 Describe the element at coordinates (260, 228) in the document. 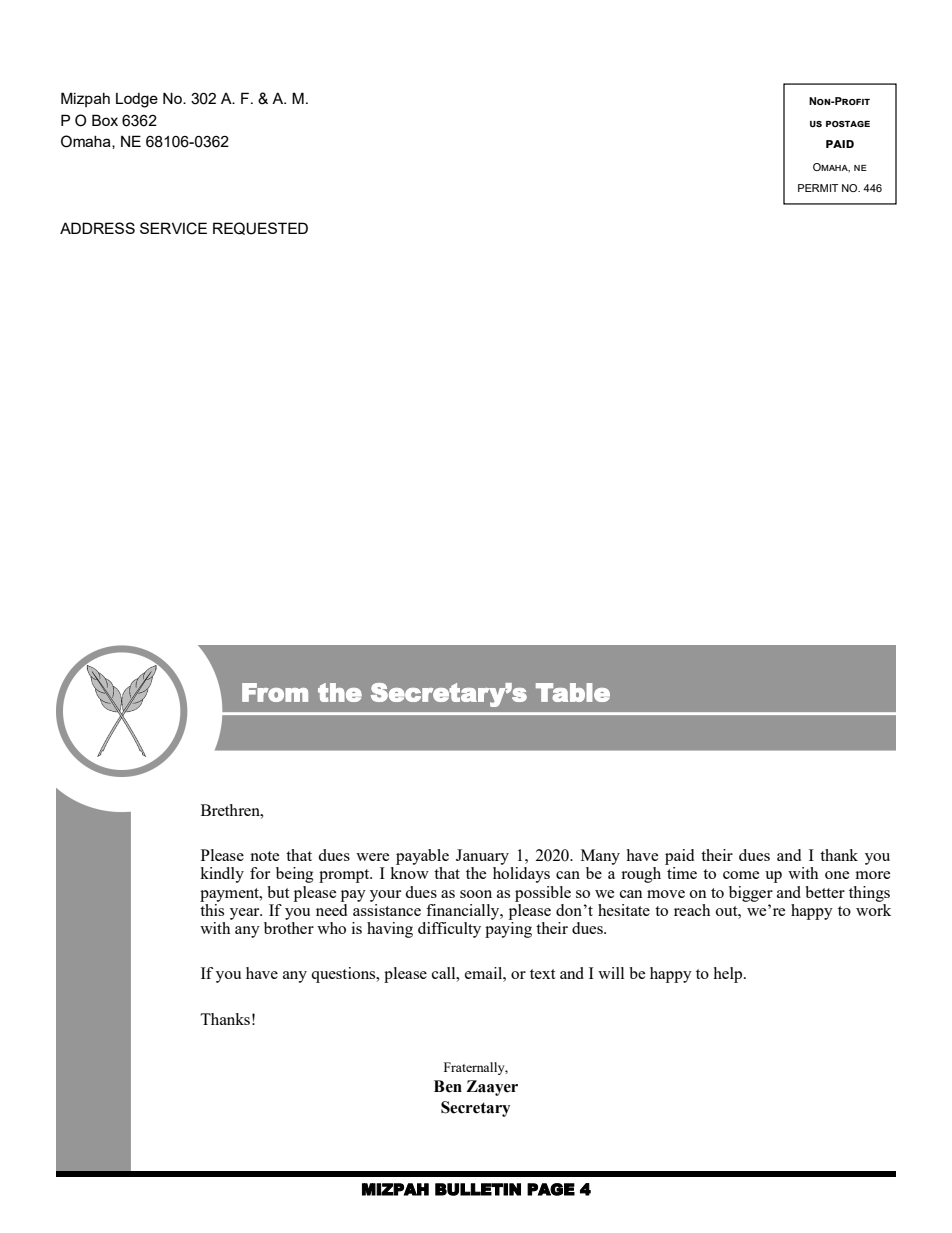

I see `REQUESTED` at that location.
